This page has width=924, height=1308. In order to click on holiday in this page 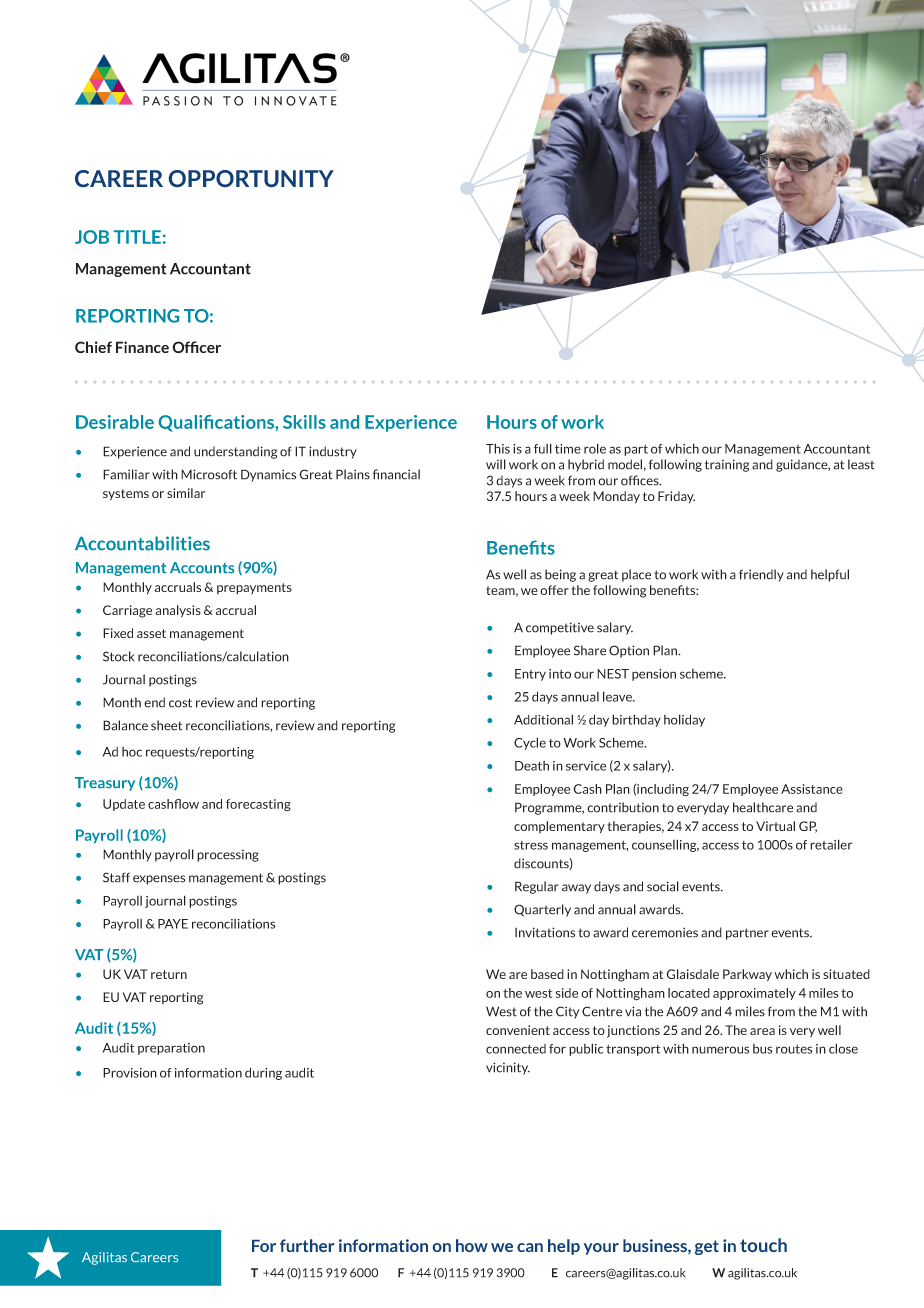, I will do `click(684, 720)`.
